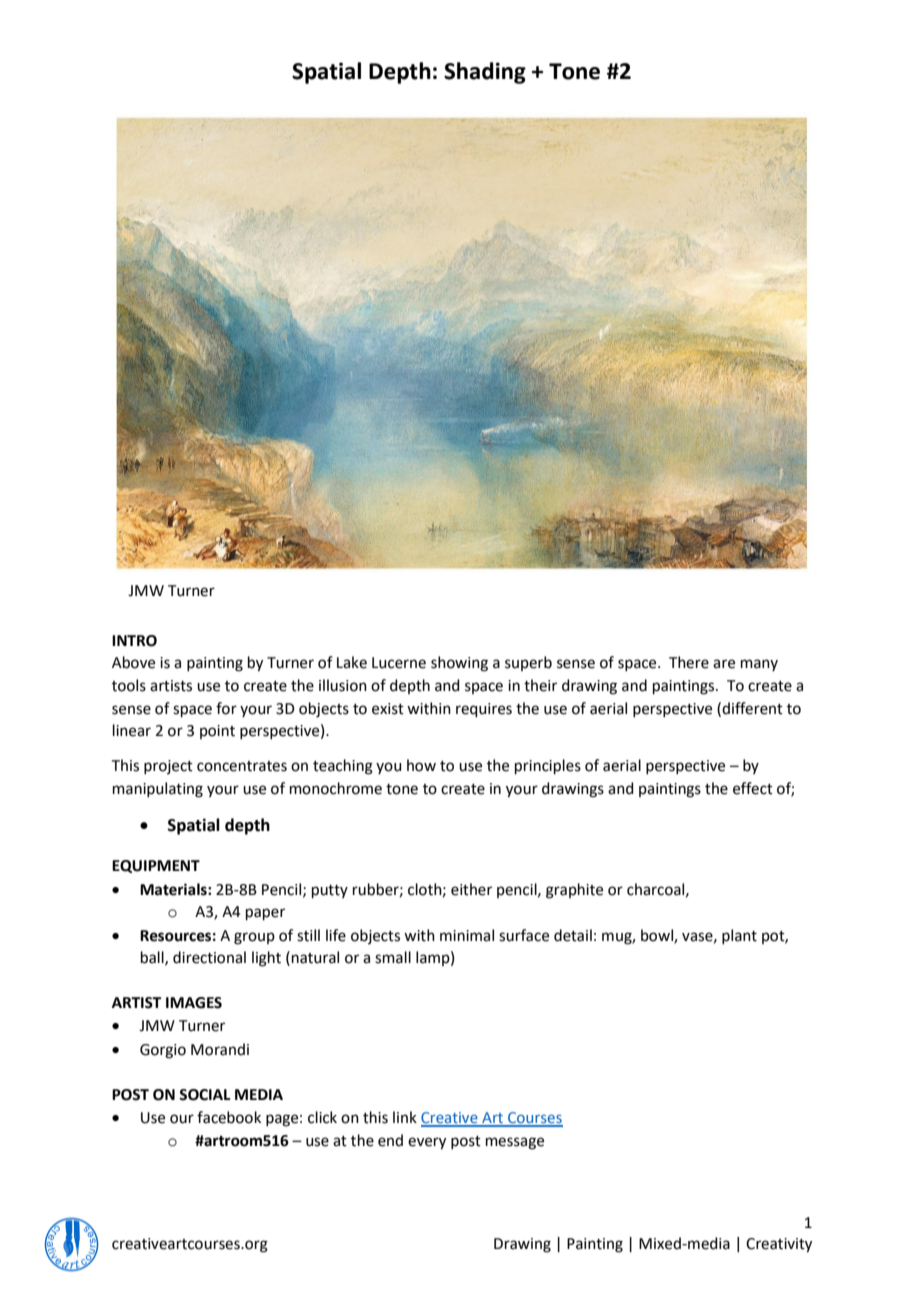 The image size is (924, 1308). What do you see at coordinates (753, 788) in the screenshot?
I see `effect` at bounding box center [753, 788].
